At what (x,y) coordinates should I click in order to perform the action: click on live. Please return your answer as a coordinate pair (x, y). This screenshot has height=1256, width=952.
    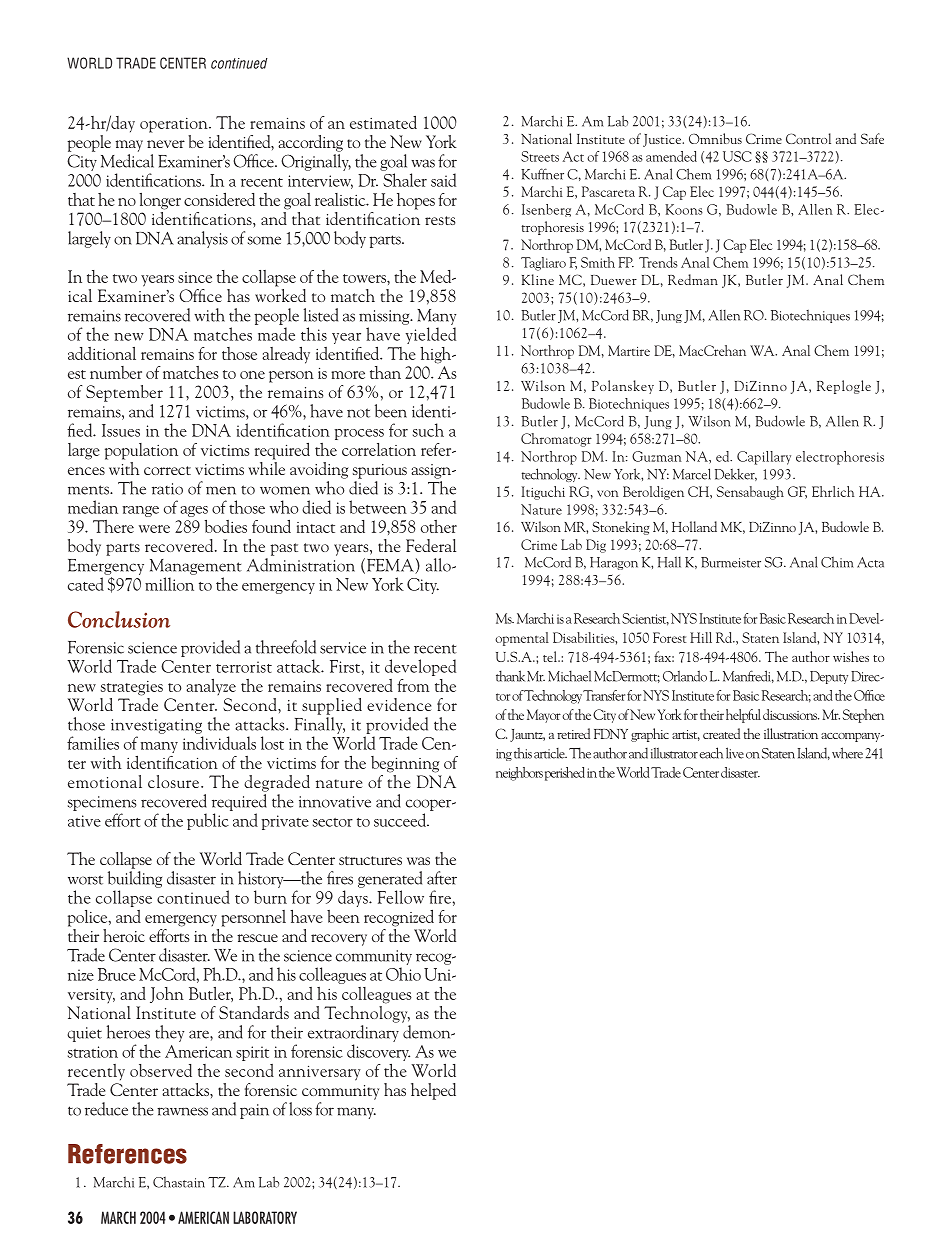
    Looking at the image, I should click on (735, 753).
